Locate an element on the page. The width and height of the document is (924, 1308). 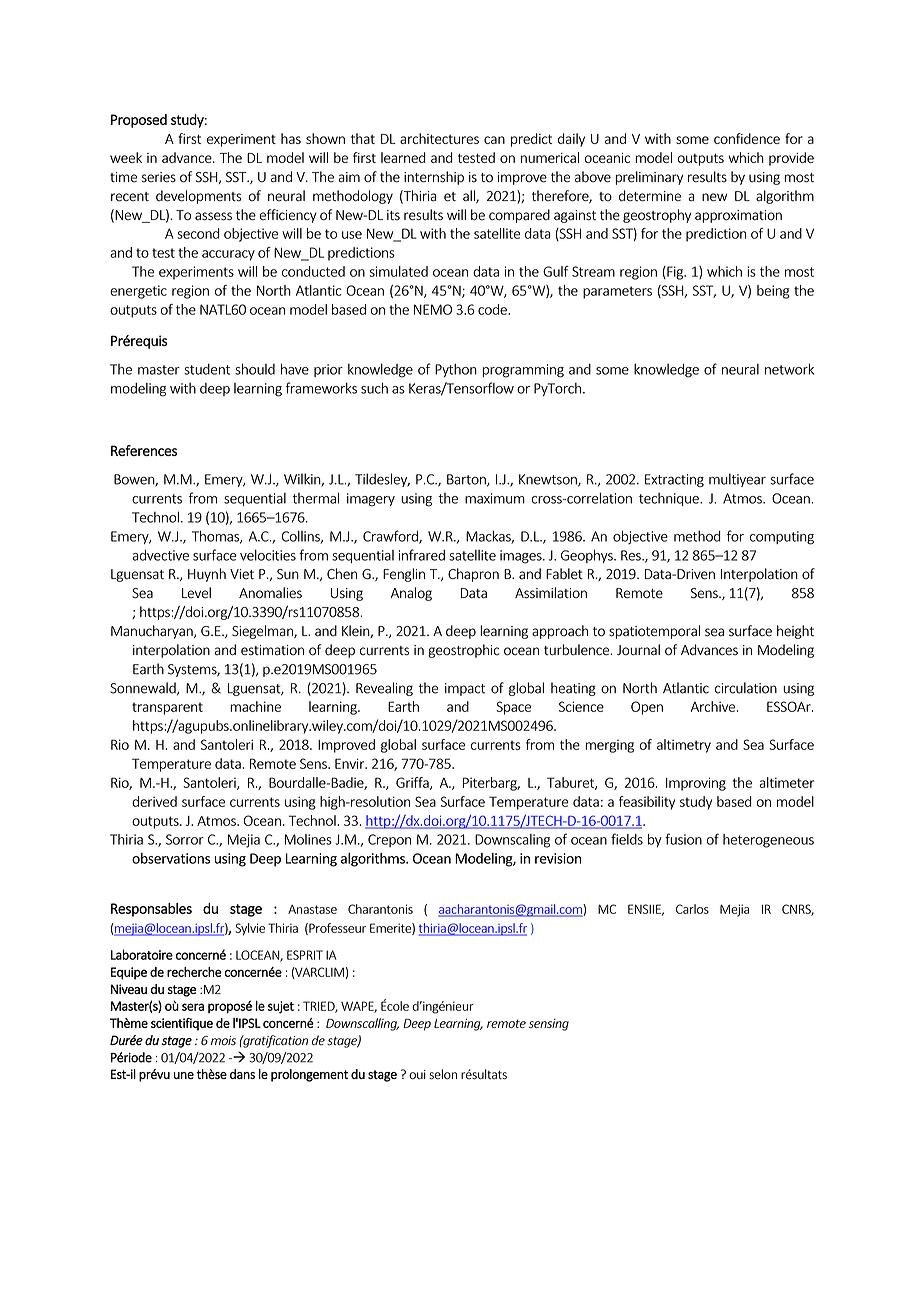
une is located at coordinates (184, 1075).
